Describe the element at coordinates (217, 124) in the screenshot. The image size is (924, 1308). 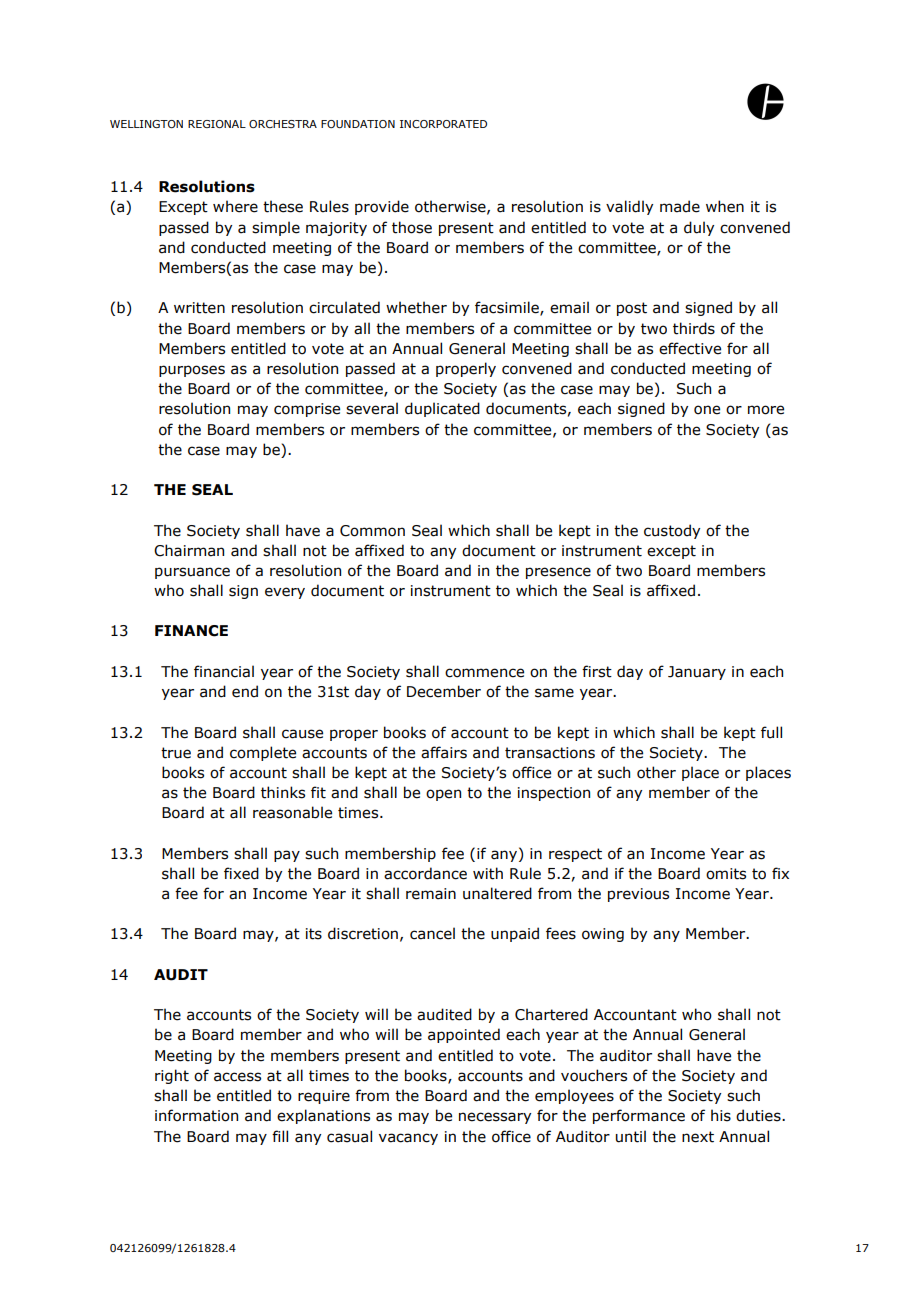
I see `REGIONAL` at that location.
